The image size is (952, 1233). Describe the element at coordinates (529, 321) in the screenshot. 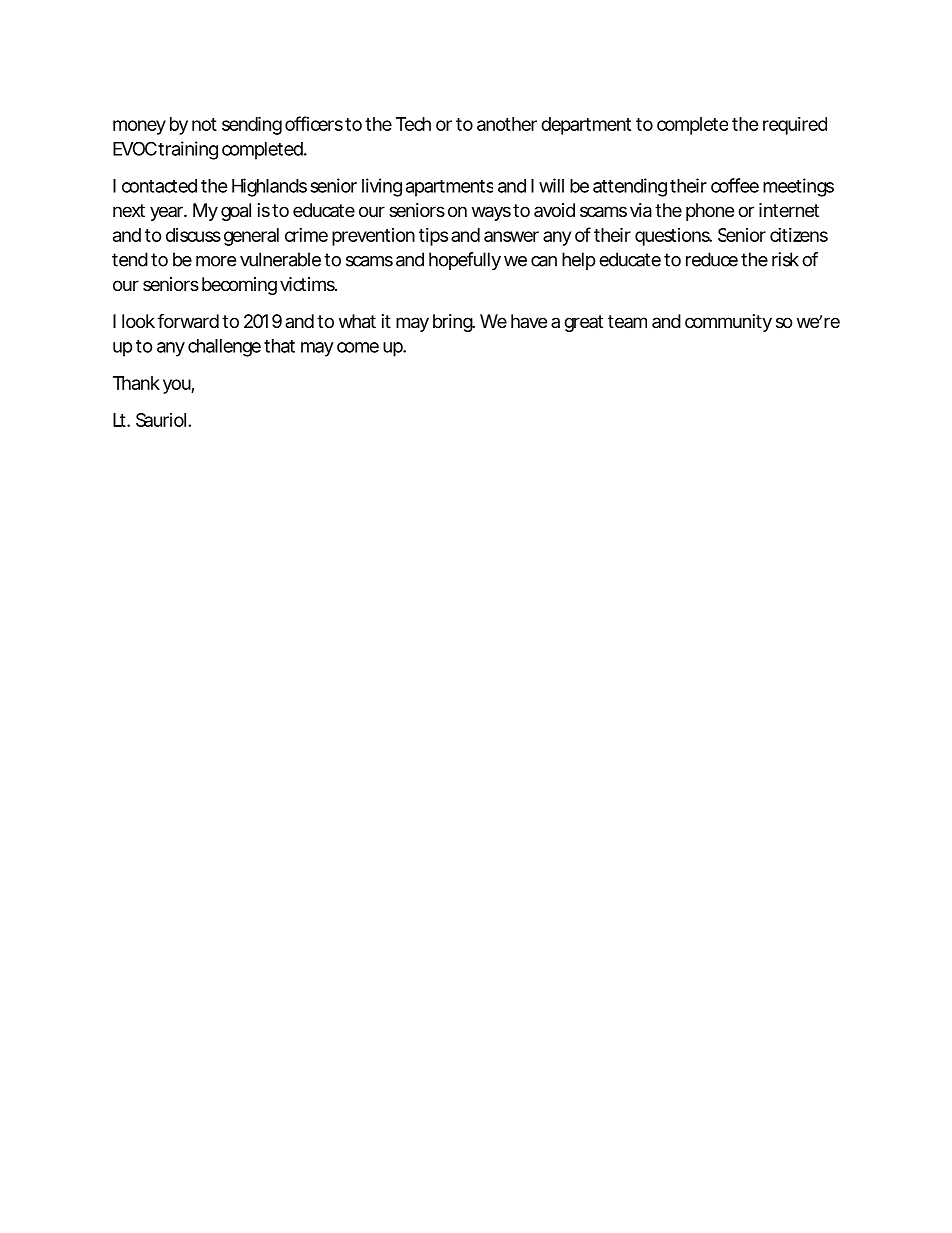

I see `have` at that location.
